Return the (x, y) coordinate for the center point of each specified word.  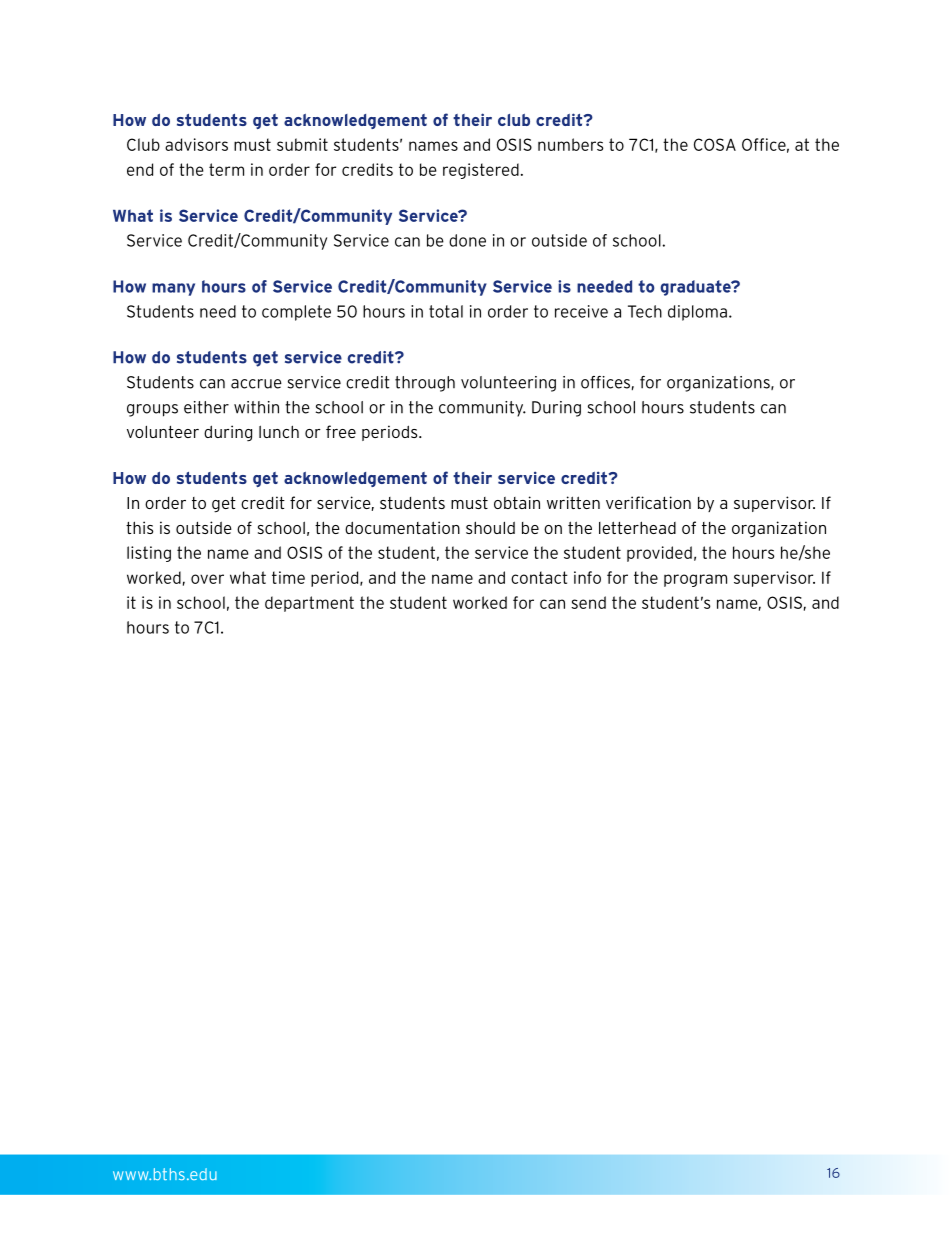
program (695, 580)
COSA (715, 144)
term (226, 169)
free (341, 431)
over (207, 579)
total (446, 311)
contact (539, 577)
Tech (645, 311)
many (173, 289)
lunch (279, 431)
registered (481, 171)
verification (648, 502)
